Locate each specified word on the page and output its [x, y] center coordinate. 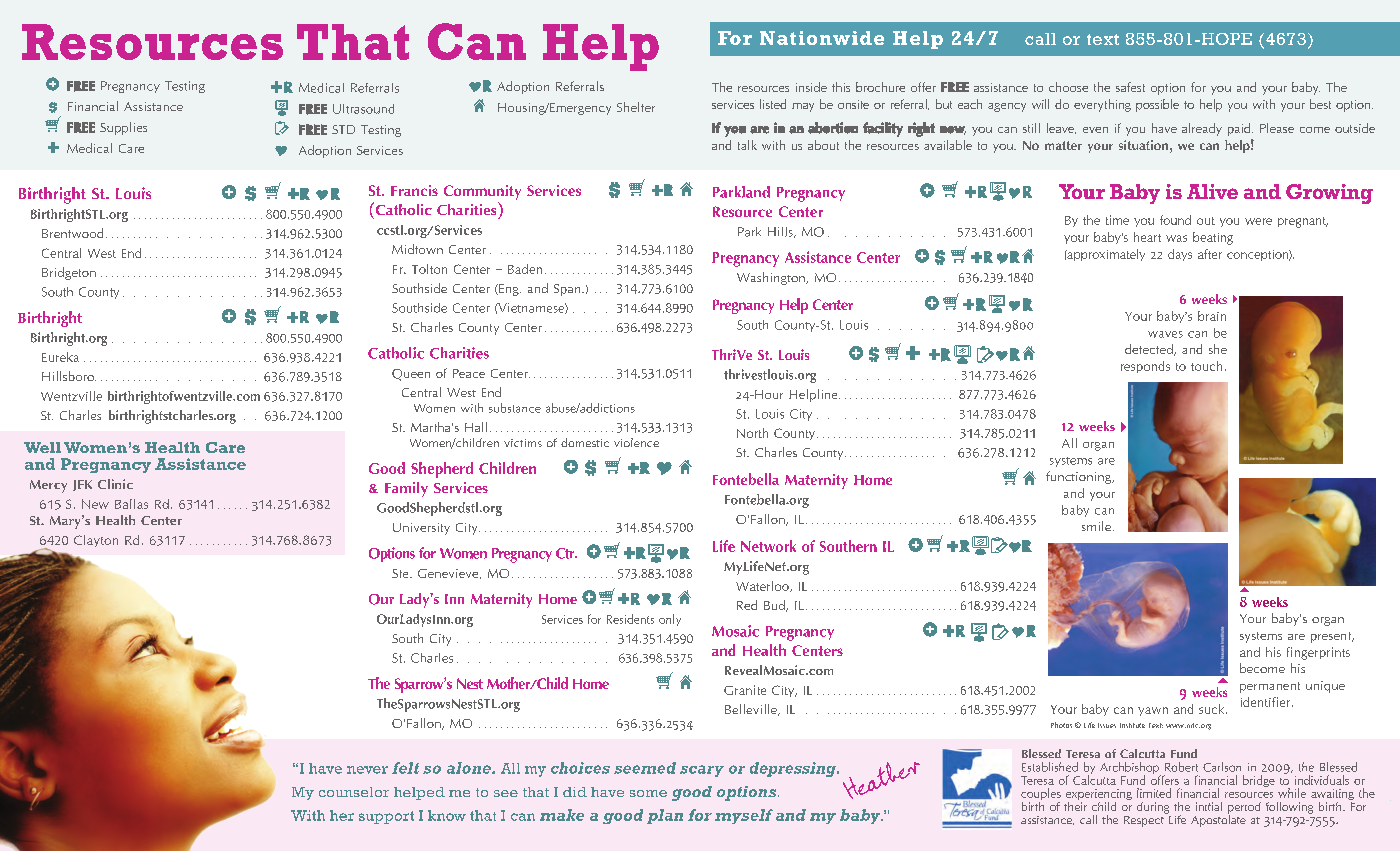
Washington [772, 278]
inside [811, 87]
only [670, 620]
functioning [1079, 477]
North [752, 433]
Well [42, 447]
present [1332, 637]
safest [1130, 87]
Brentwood [72, 233]
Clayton [96, 541]
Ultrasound [363, 109]
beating [1213, 238]
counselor [354, 792]
